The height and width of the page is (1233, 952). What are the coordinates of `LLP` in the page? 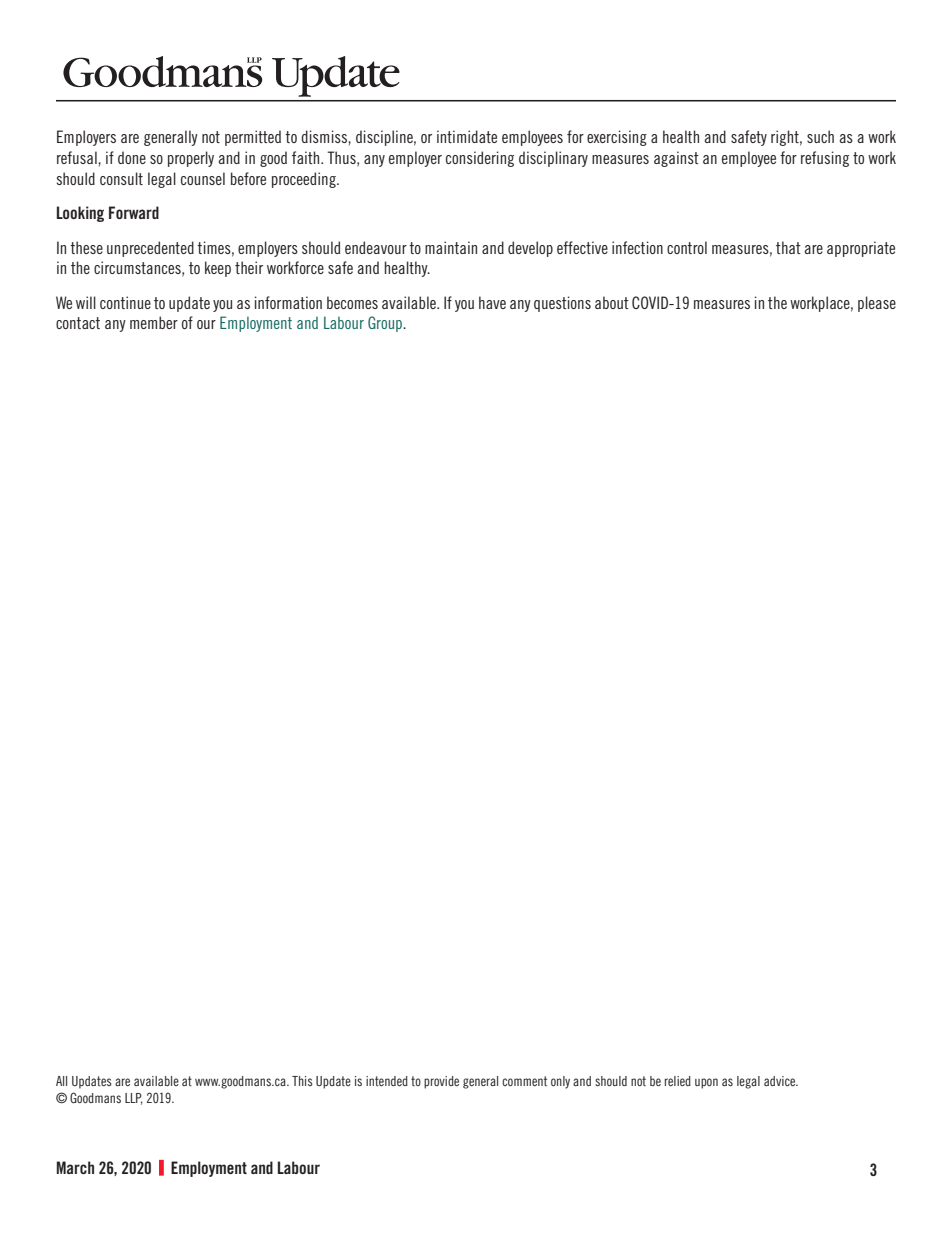 It's located at (134, 1099).
